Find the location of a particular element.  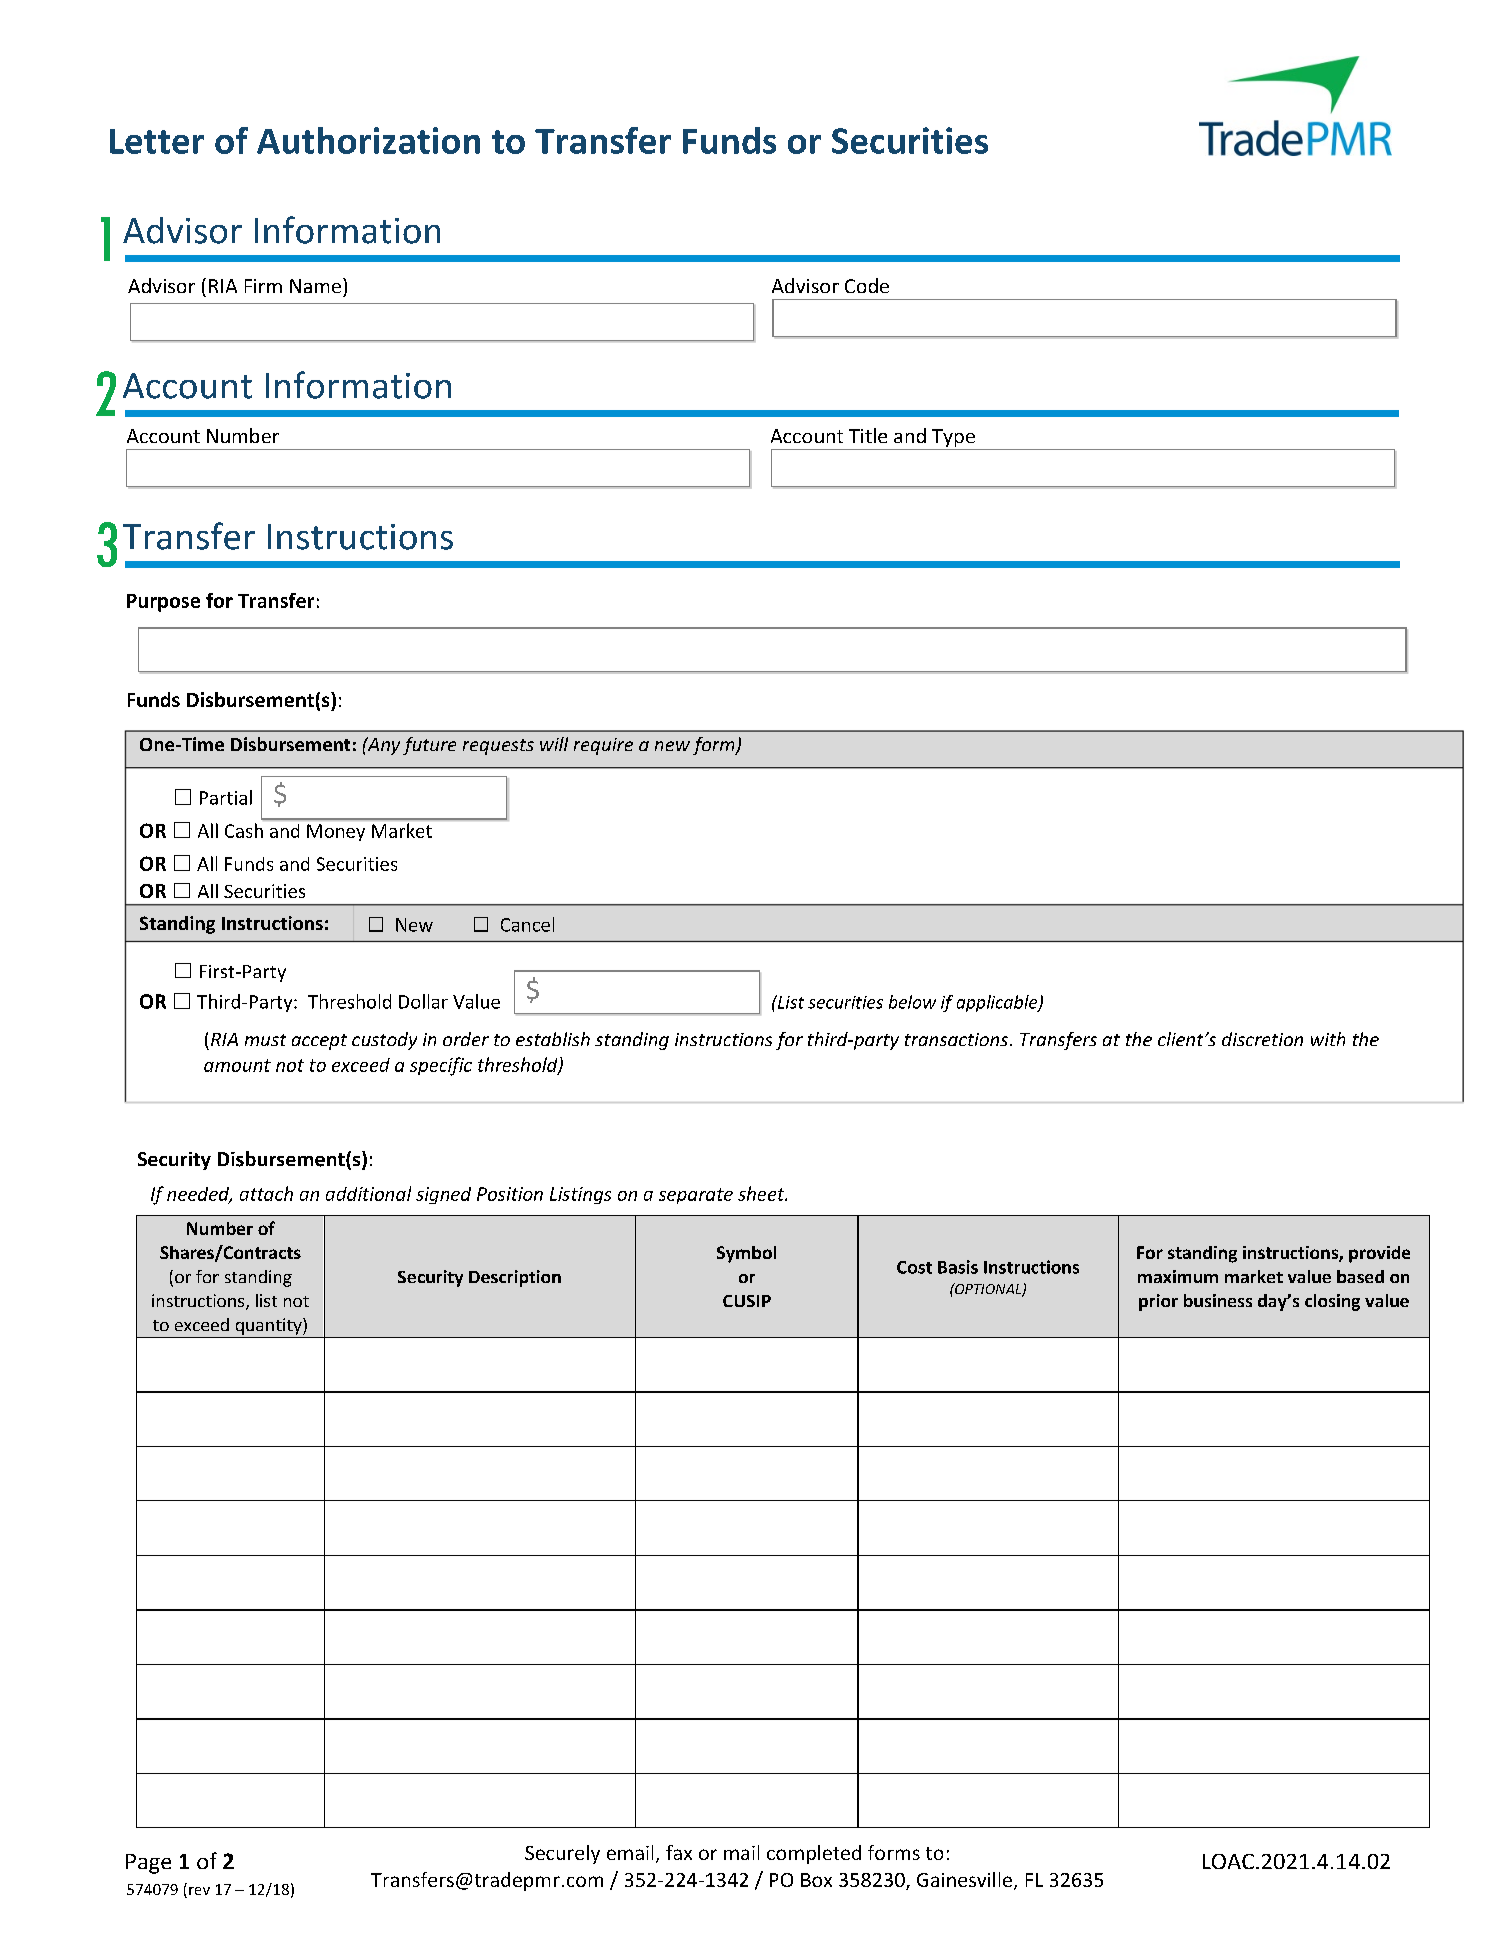

Gainesville is located at coordinates (964, 1879).
